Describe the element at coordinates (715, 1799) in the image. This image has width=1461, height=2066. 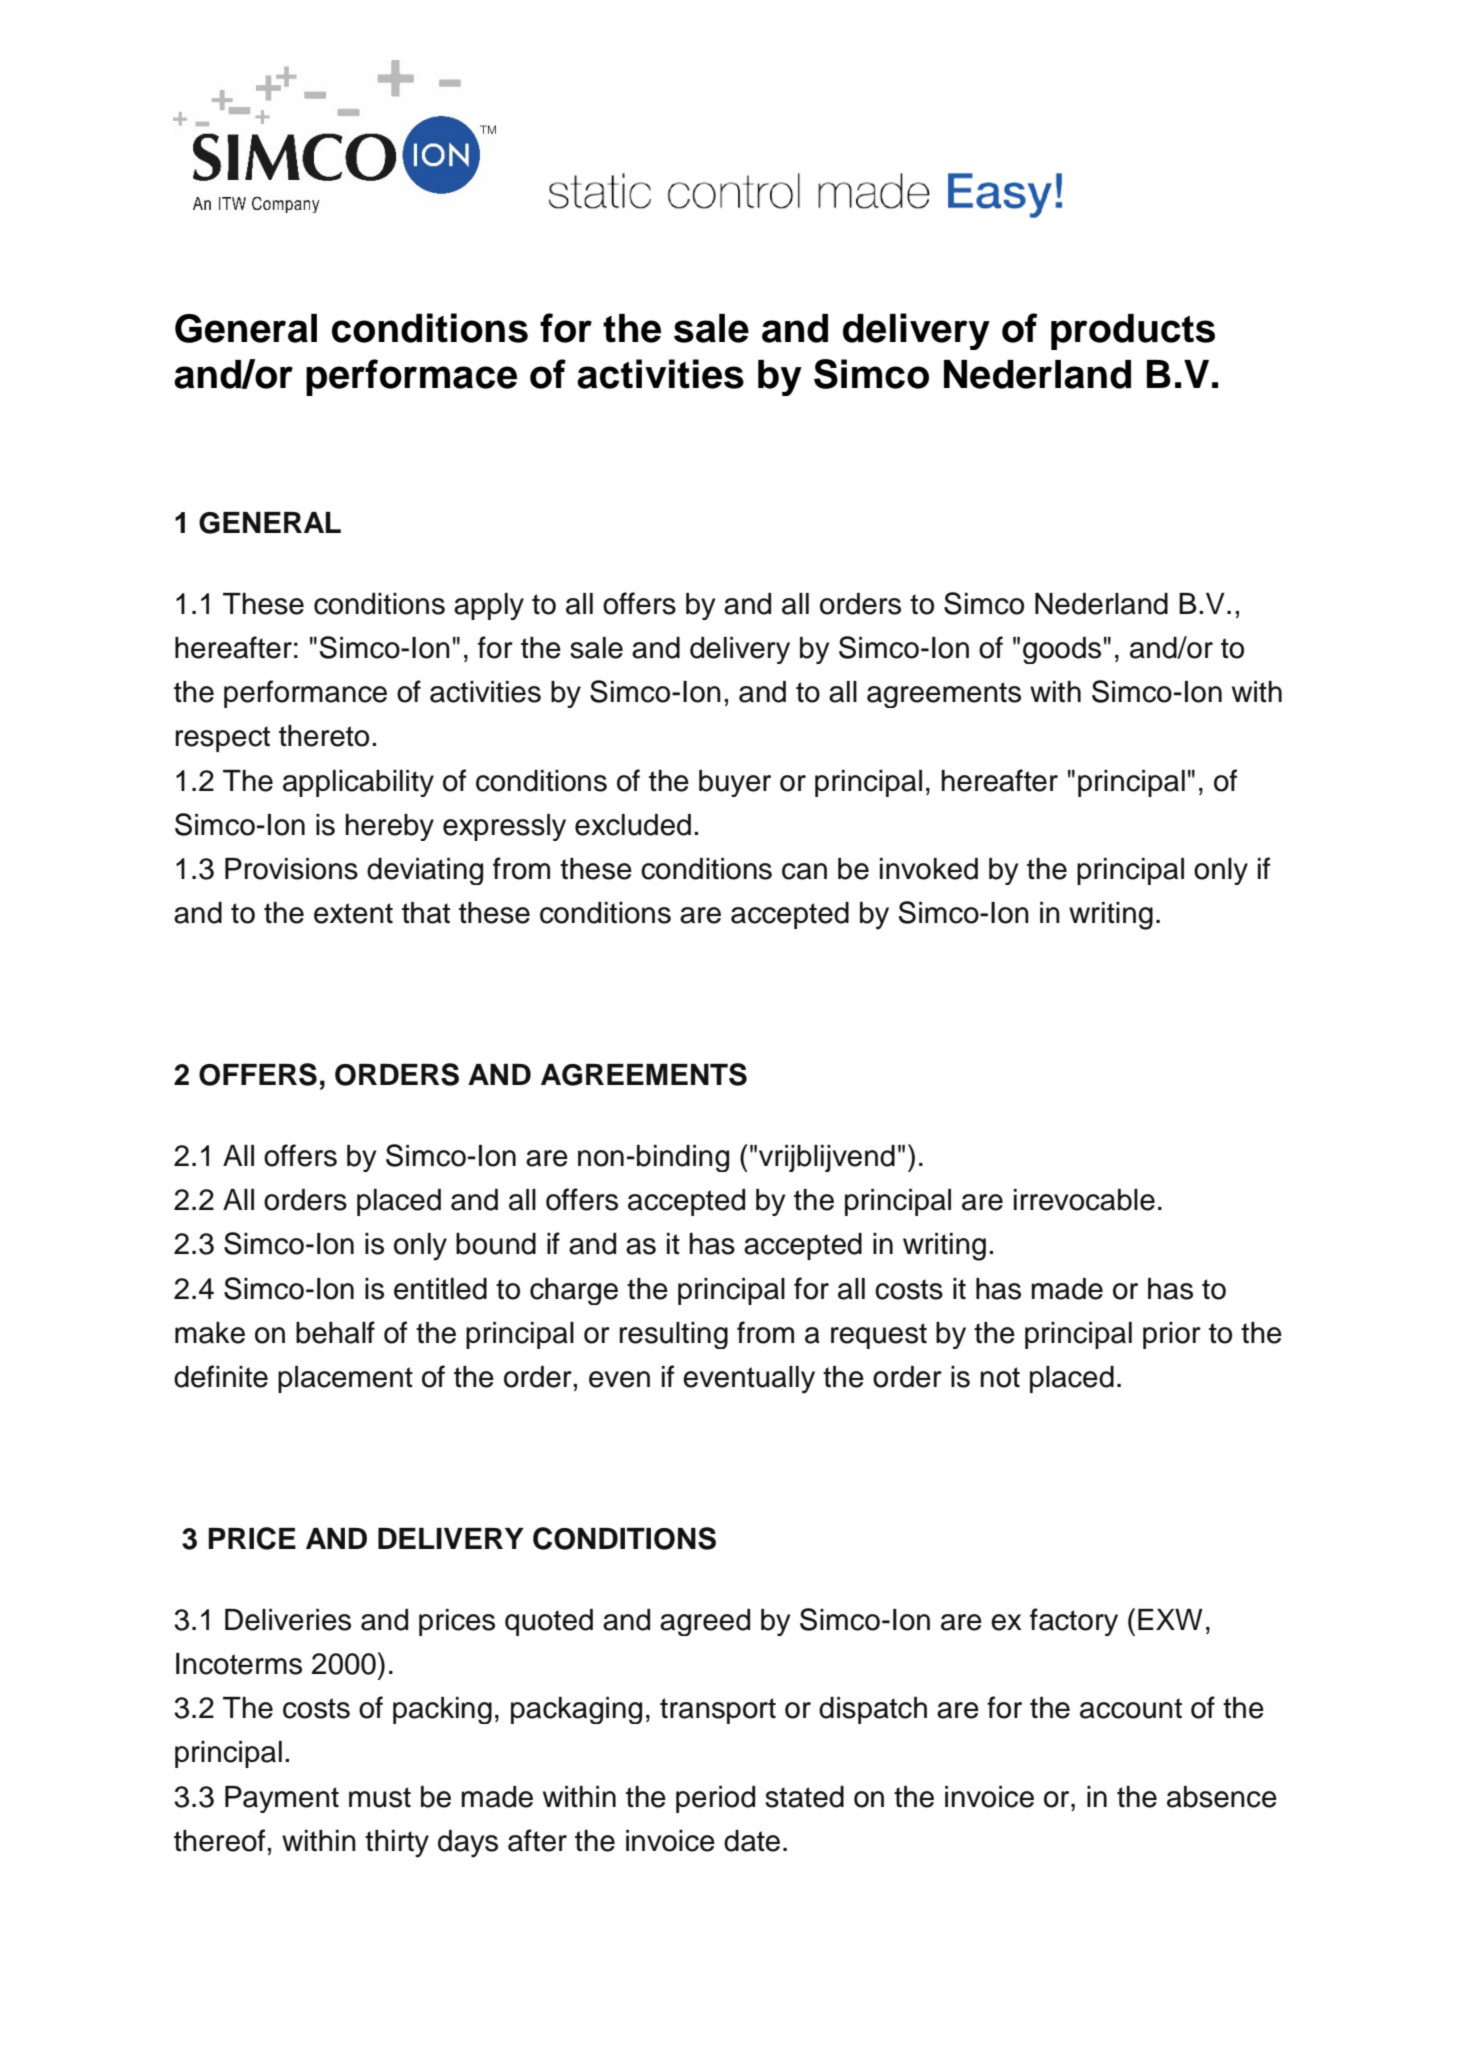
I see `period` at that location.
